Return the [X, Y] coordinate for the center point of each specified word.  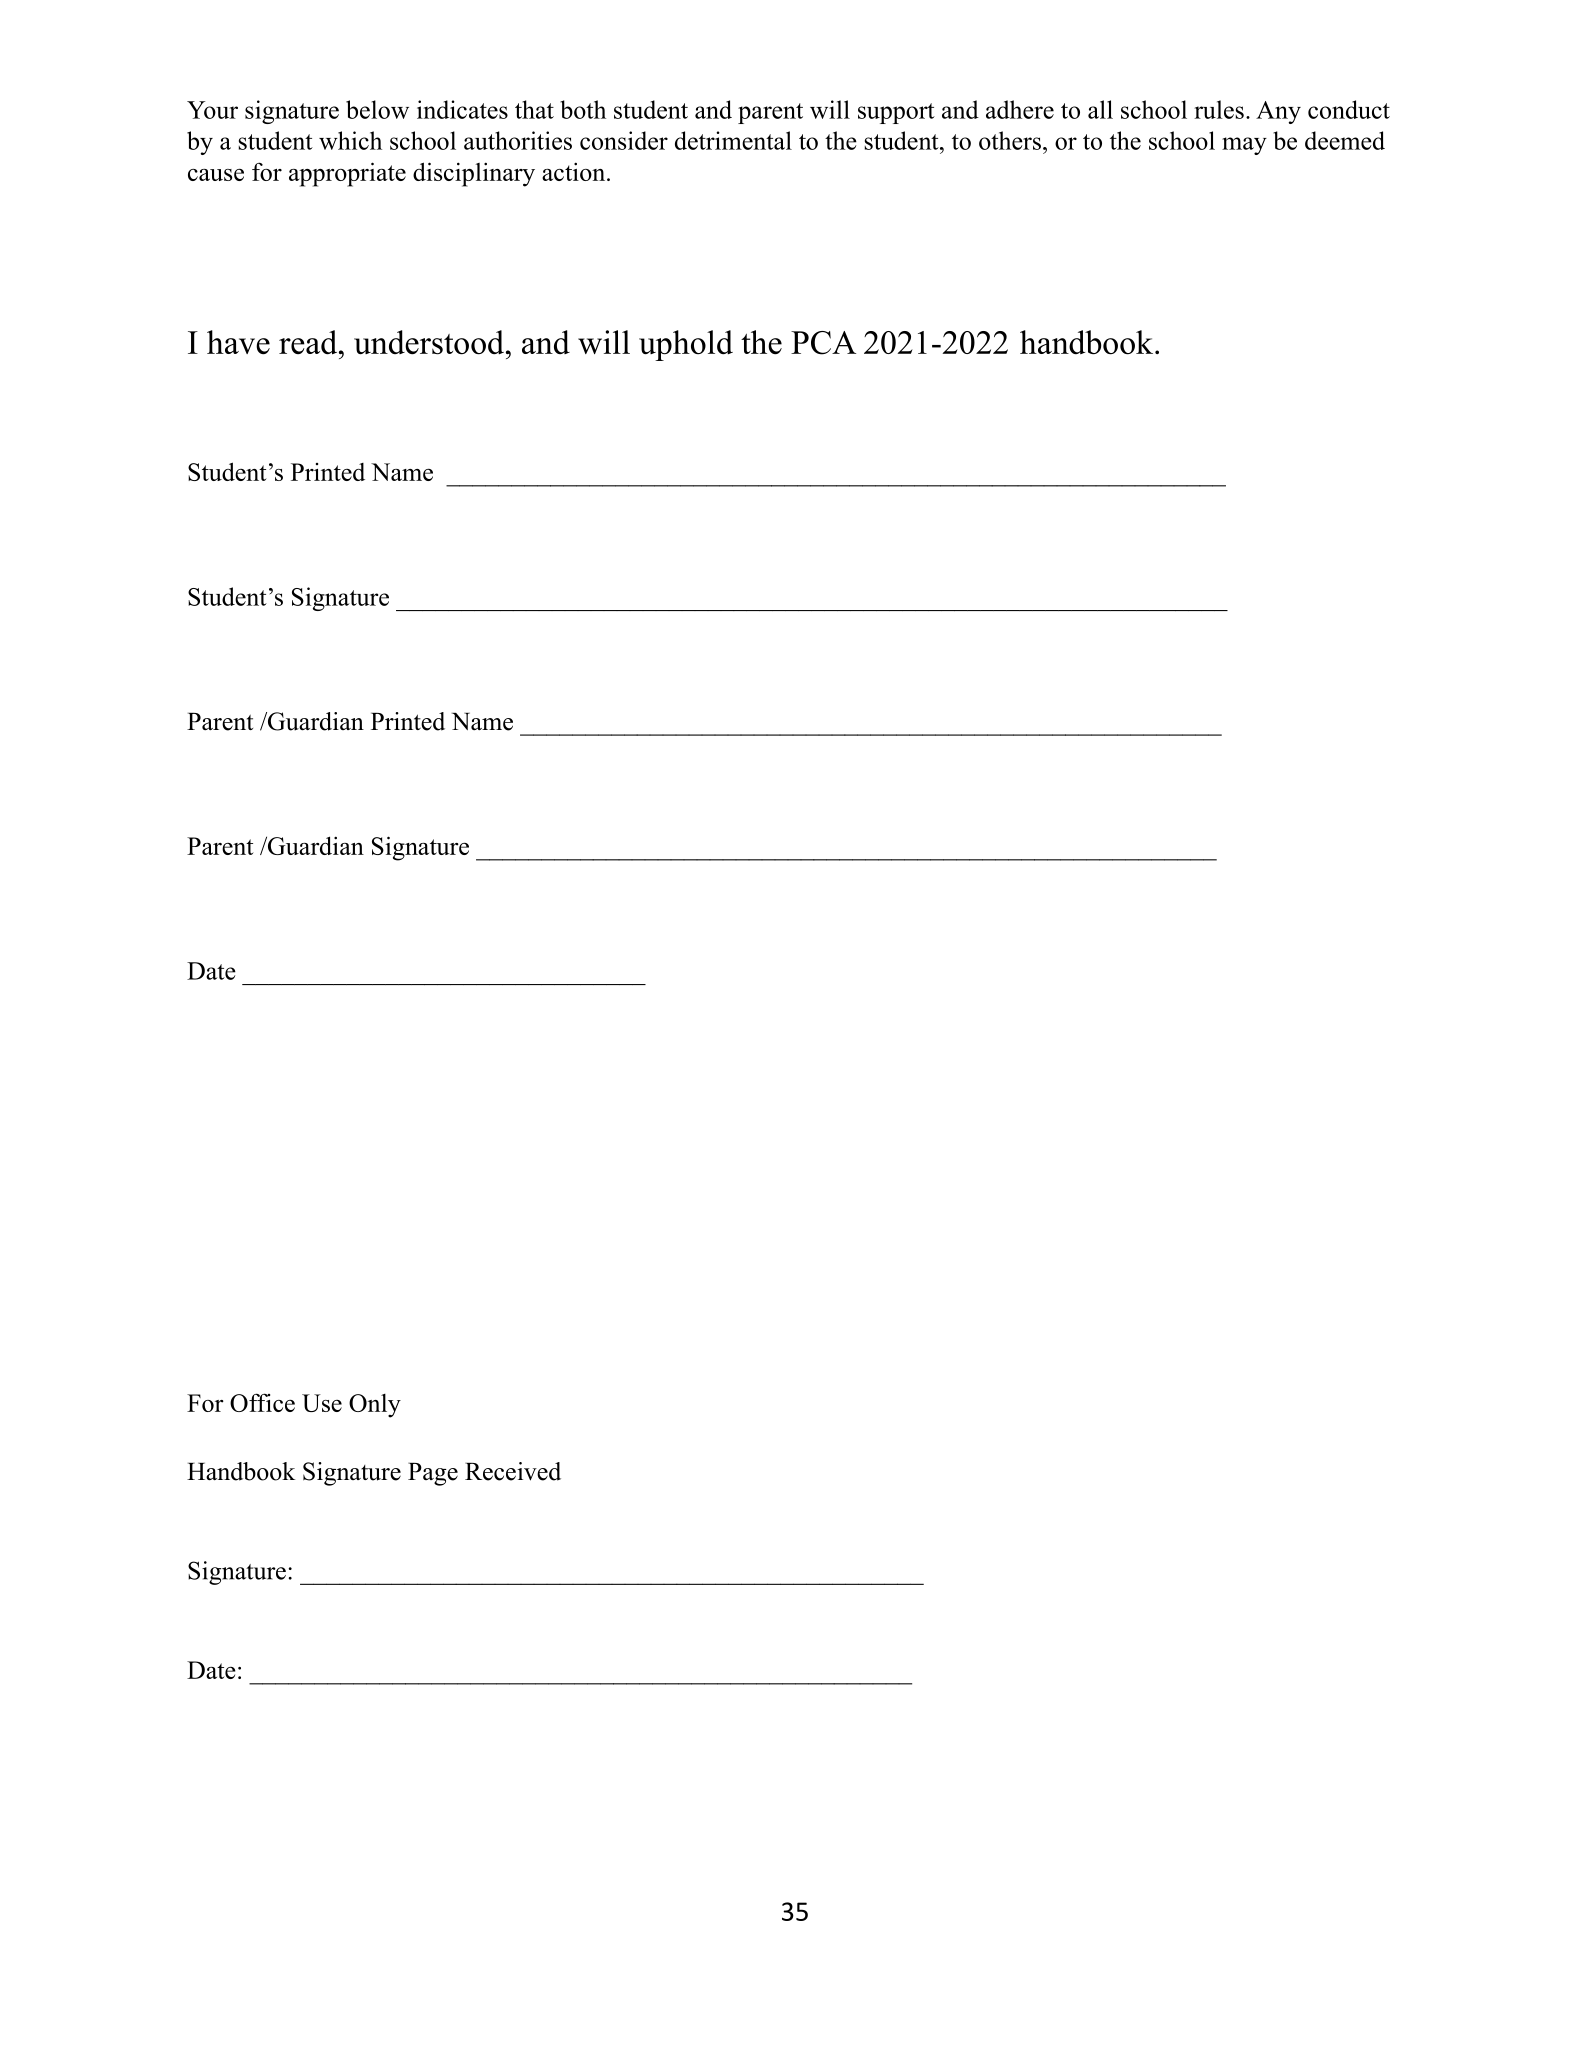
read [309, 342]
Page [433, 1474]
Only [375, 1406]
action [575, 171]
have [238, 342]
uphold [686, 345]
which [350, 140]
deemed [1345, 140]
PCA [823, 343]
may [1244, 146]
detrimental [733, 140]
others [1010, 140]
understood [429, 342]
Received [513, 1471]
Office [262, 1402]
